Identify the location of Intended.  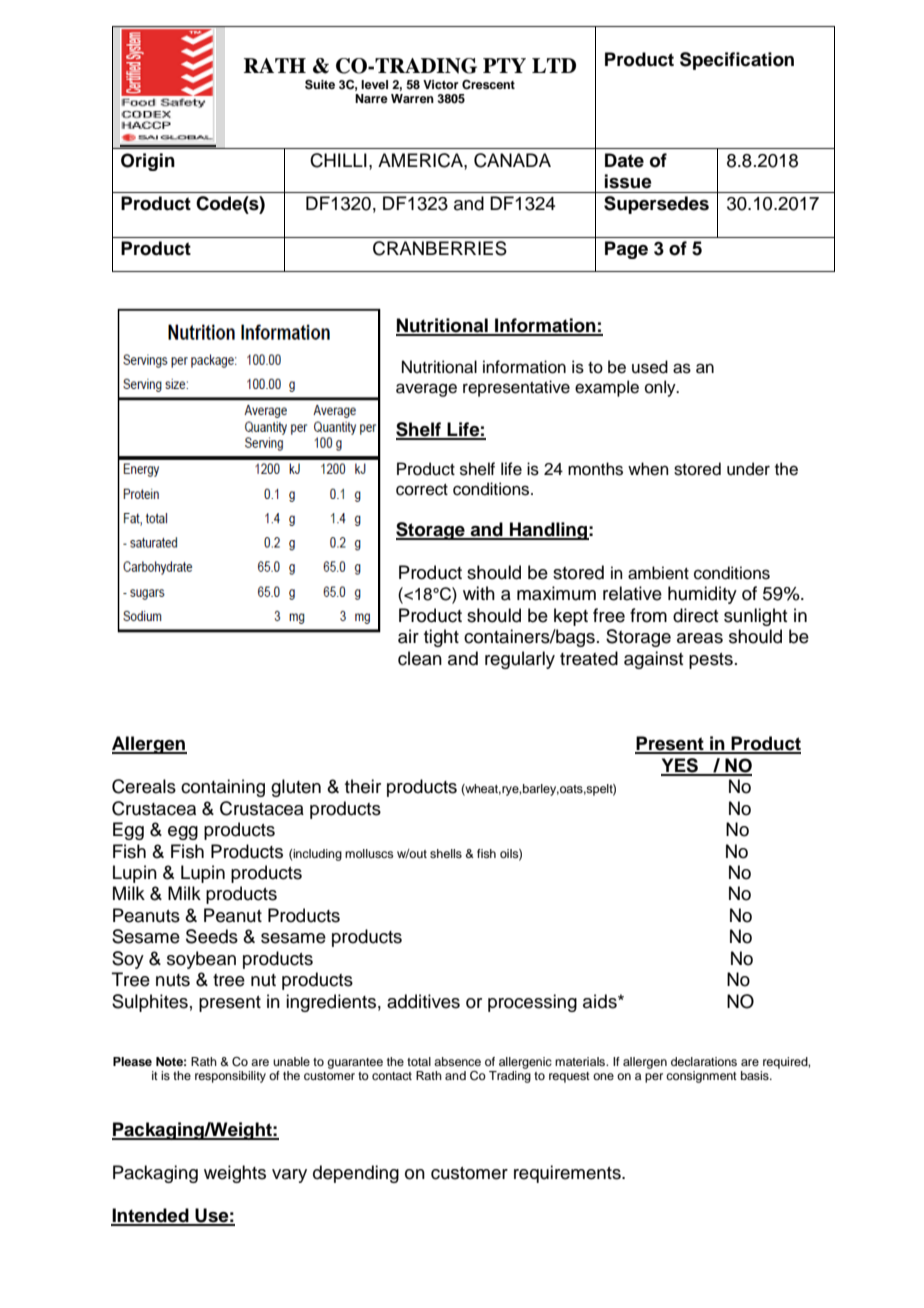
(151, 1216).
